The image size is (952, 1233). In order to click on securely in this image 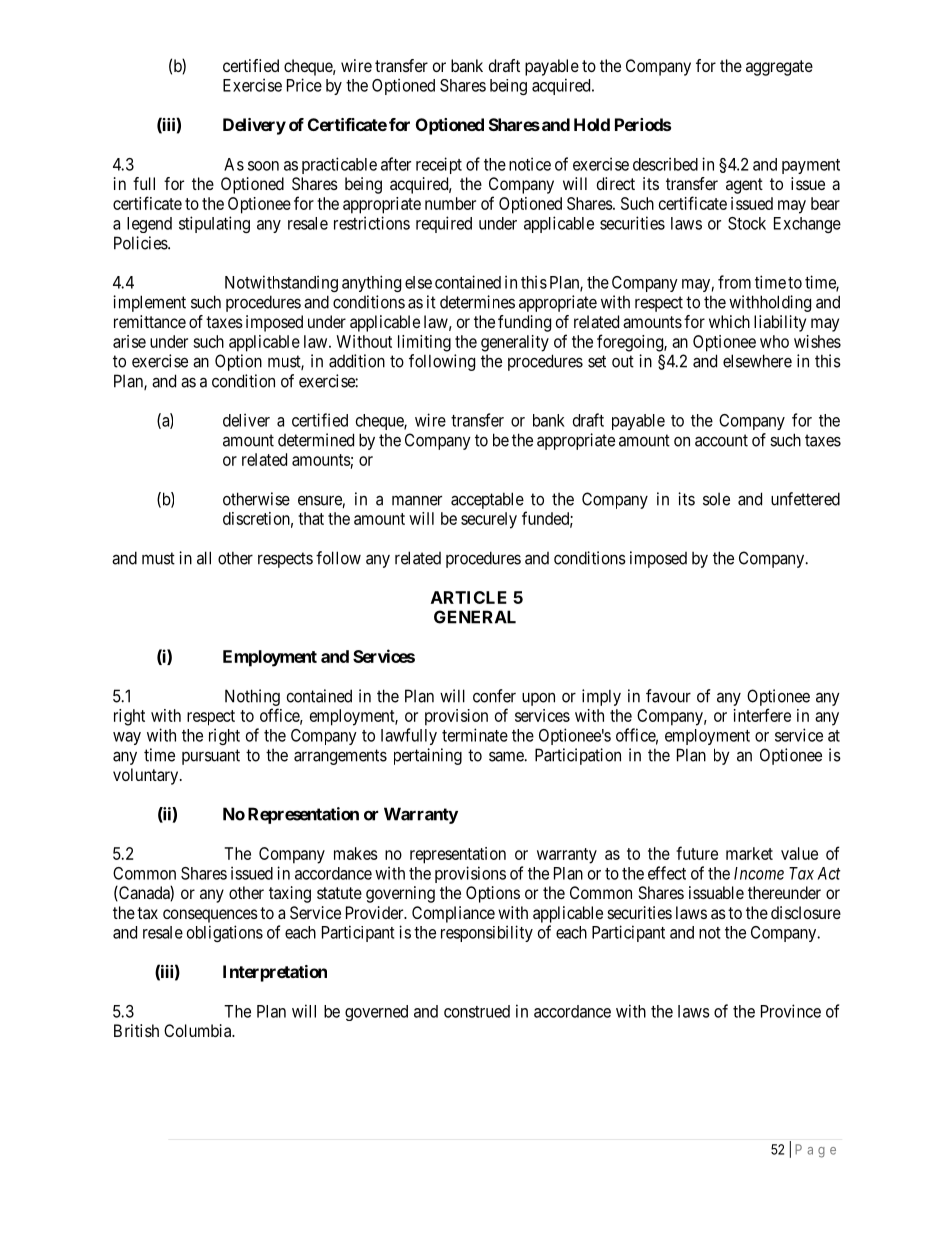, I will do `click(489, 520)`.
